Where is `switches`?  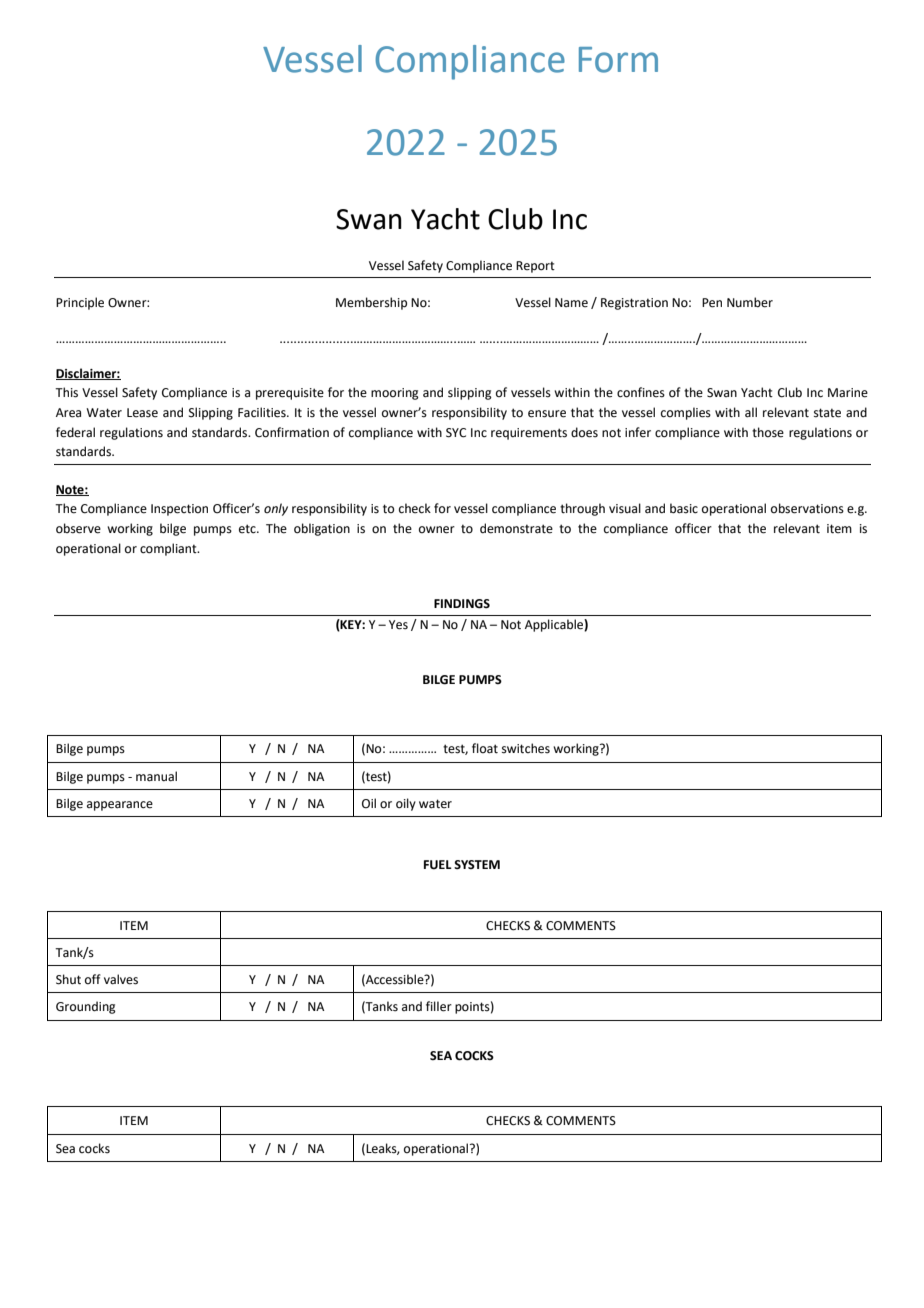
switches is located at coordinates (526, 748).
